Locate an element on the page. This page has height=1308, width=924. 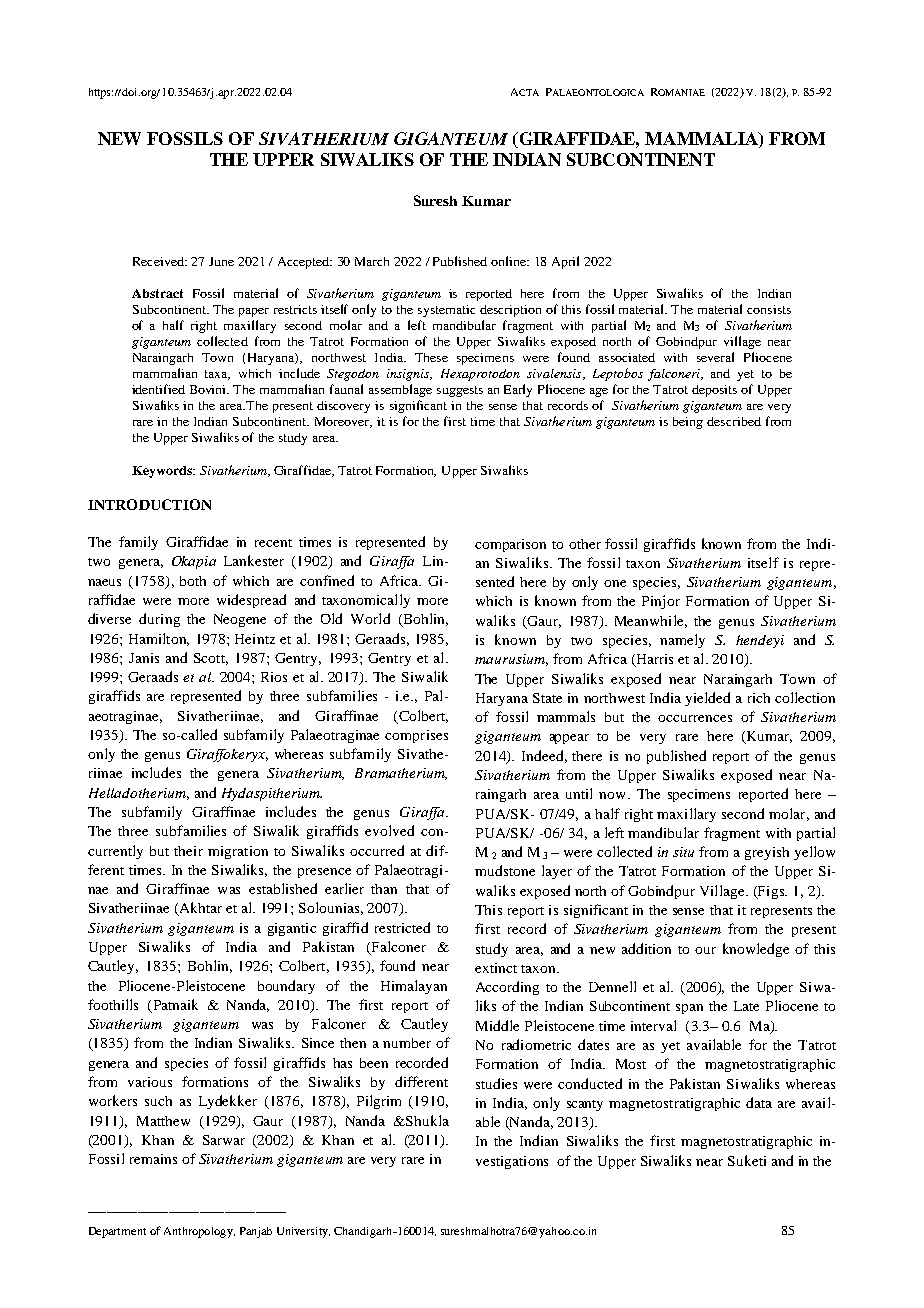
occurrences is located at coordinates (695, 718).
